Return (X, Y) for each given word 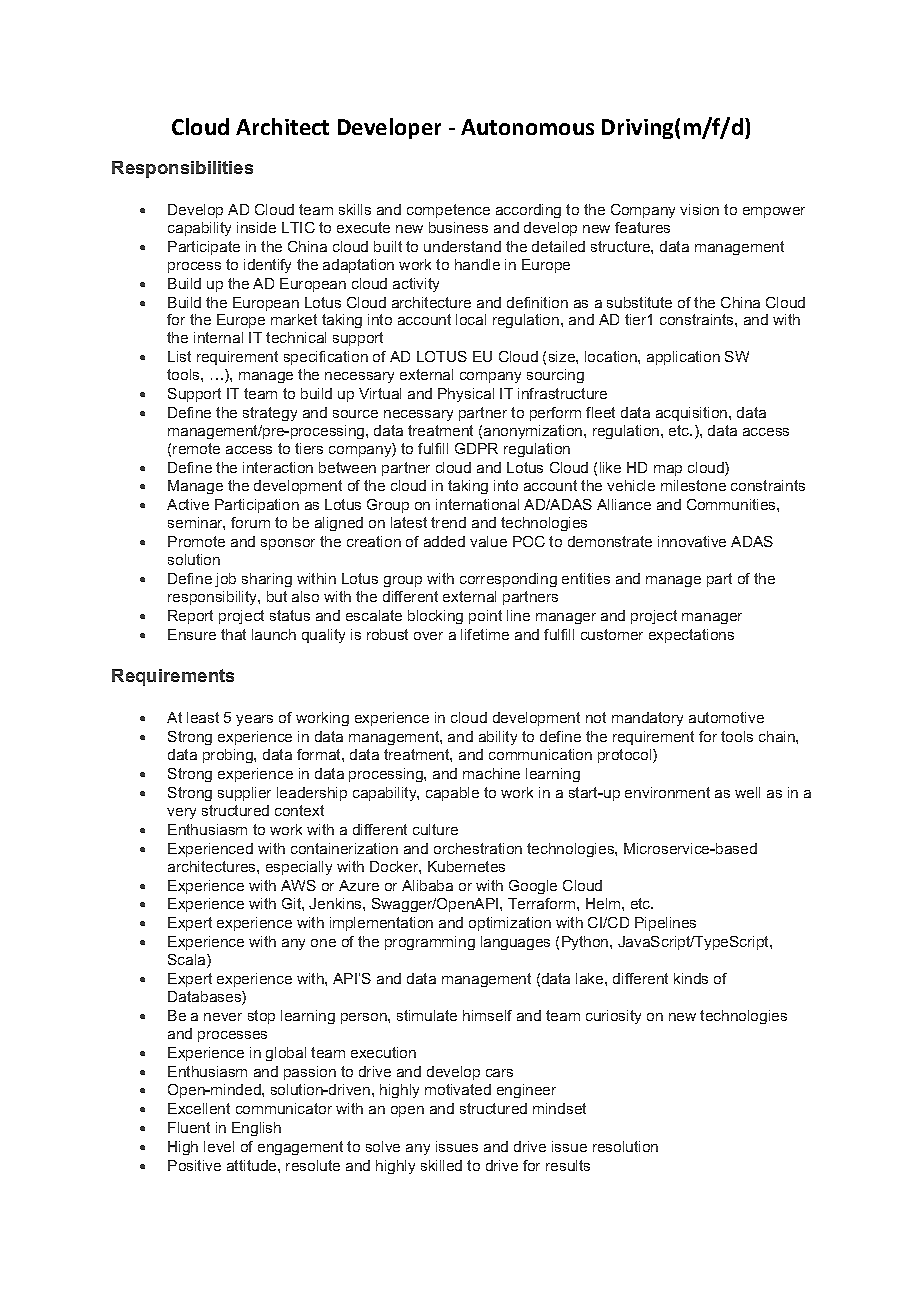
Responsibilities (182, 169)
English (256, 1129)
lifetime (485, 634)
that (233, 634)
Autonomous (527, 127)
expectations (691, 636)
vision (699, 209)
